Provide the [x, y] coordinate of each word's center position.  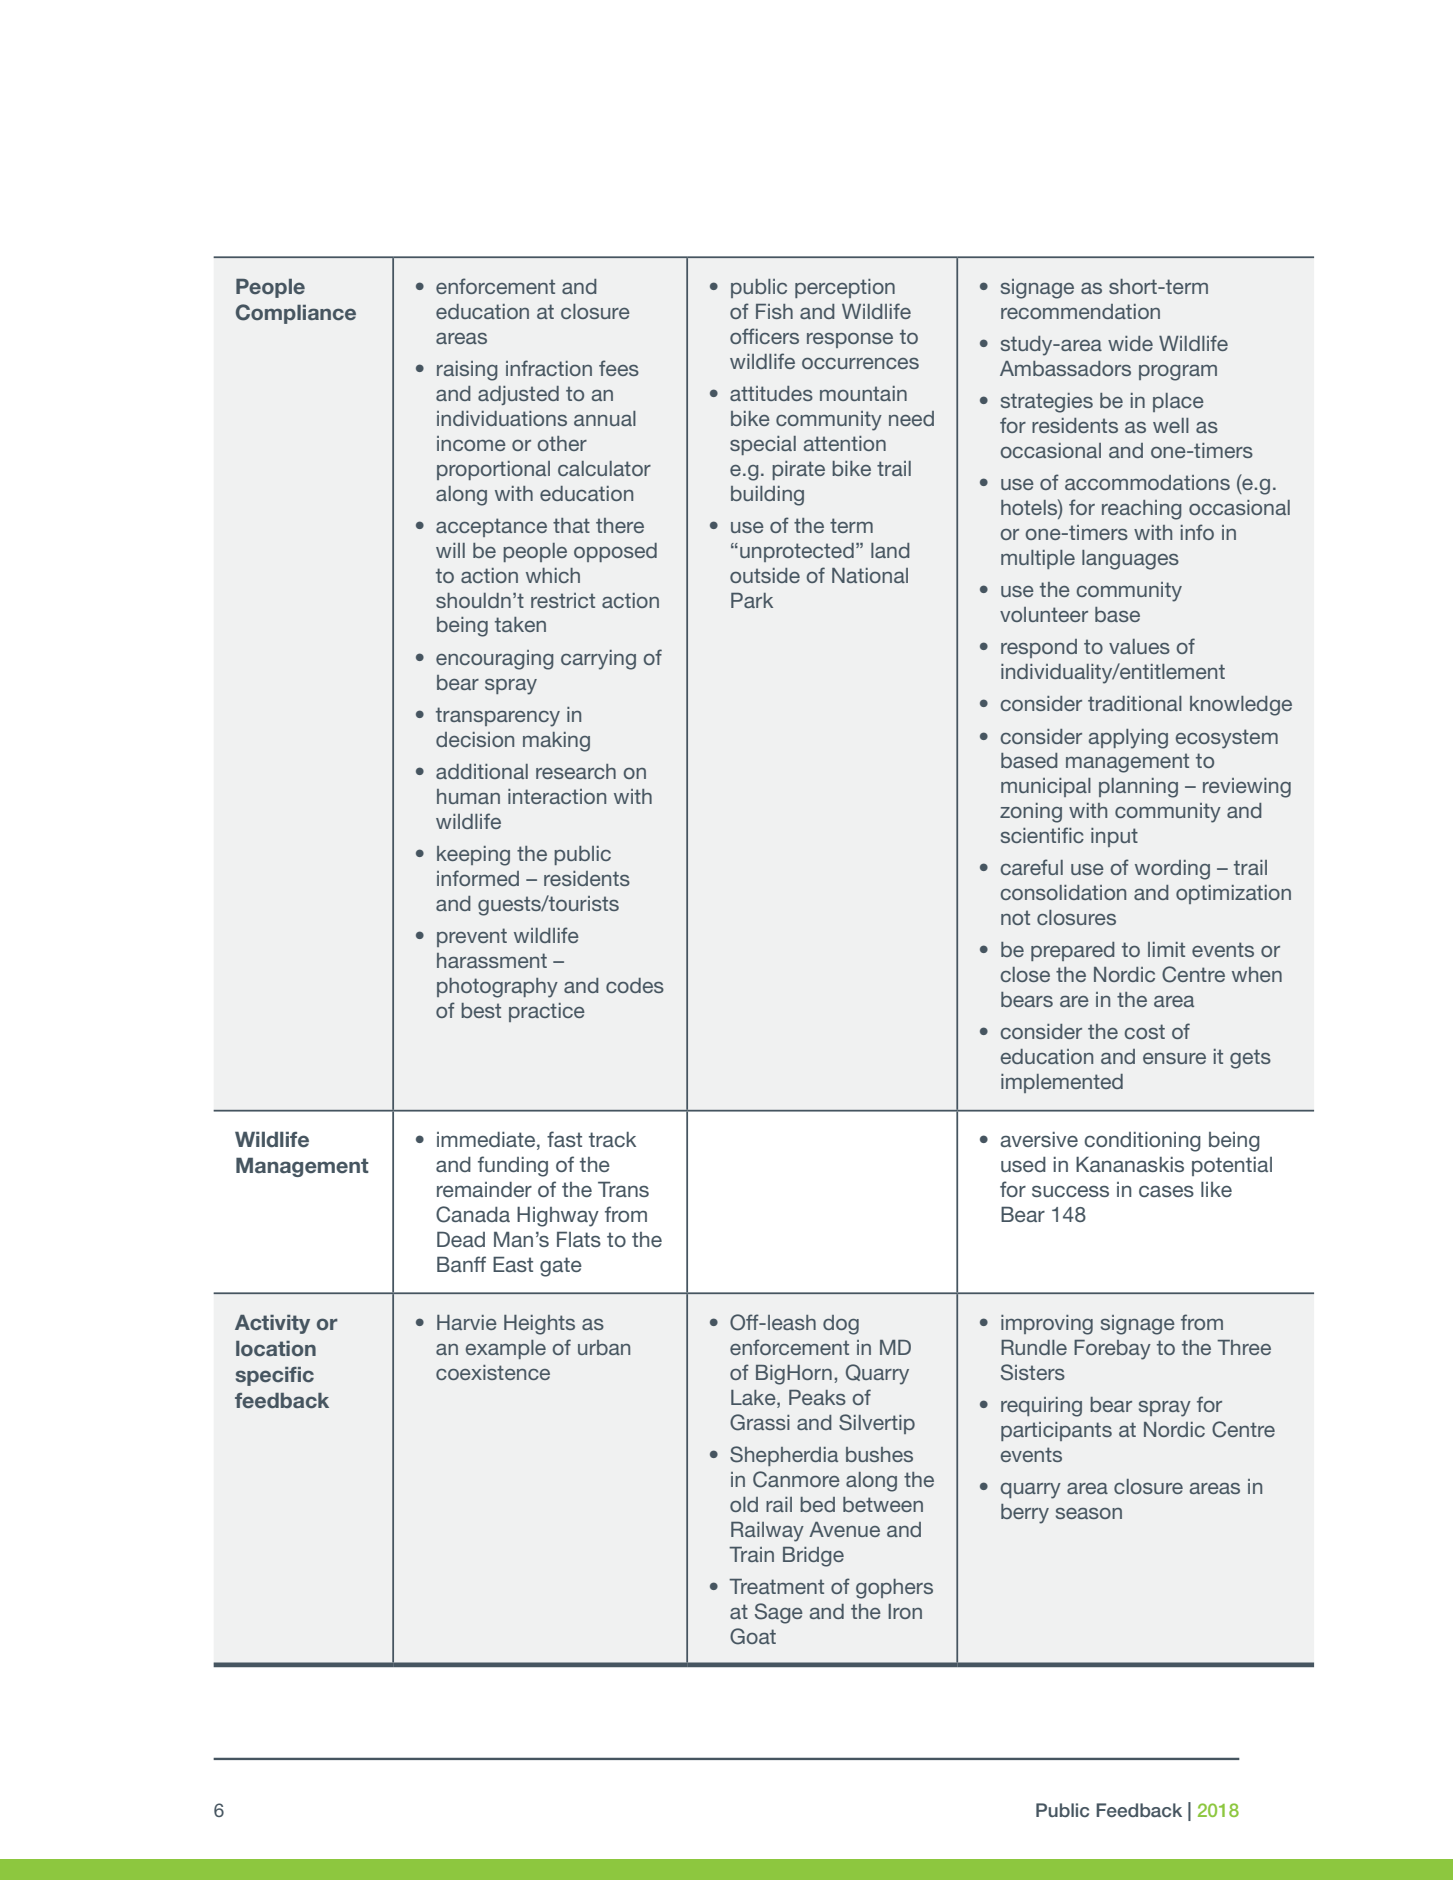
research [576, 771]
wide [1130, 343]
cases [1166, 1191]
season [1089, 1513]
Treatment [776, 1586]
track [612, 1139]
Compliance [296, 314]
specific [275, 1376]
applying [1128, 739]
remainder [484, 1189]
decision [475, 739]
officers [764, 336]
